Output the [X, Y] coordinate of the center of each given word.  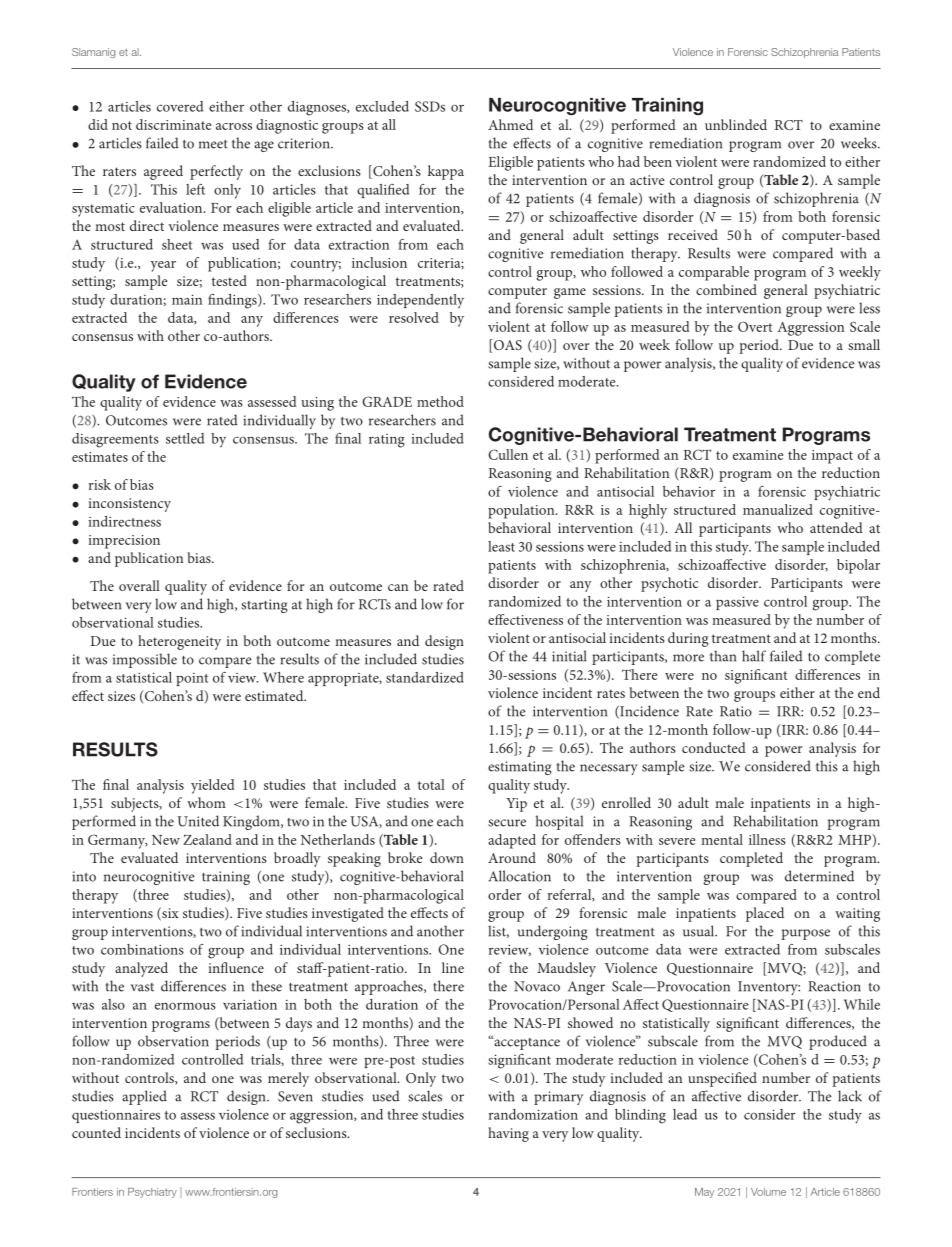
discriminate [173, 124]
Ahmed [510, 124]
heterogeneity [179, 642]
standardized [425, 677]
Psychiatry [152, 1193]
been [658, 161]
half [754, 656]
